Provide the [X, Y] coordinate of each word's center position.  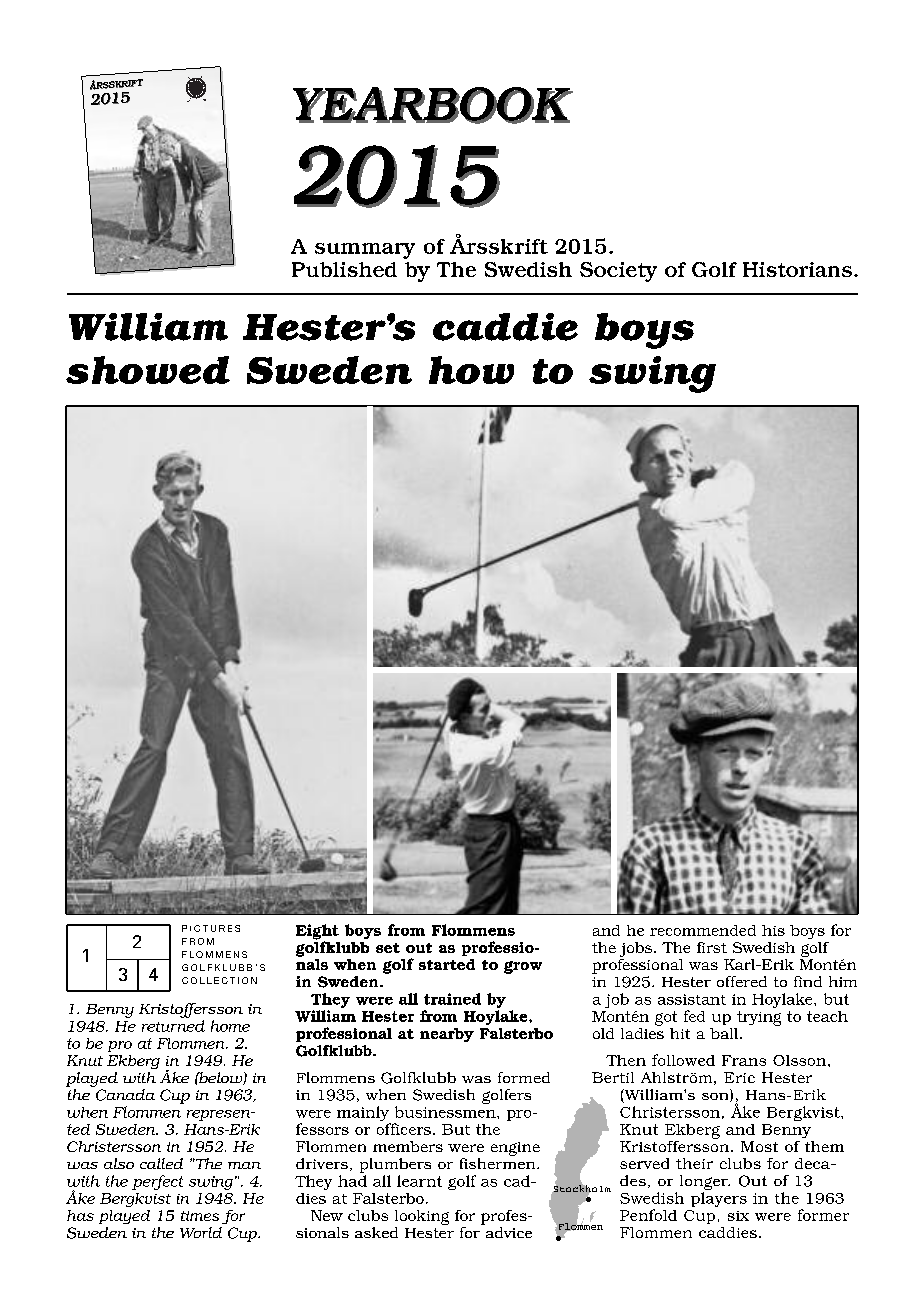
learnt [419, 1181]
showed [148, 370]
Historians [799, 269]
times [200, 1216]
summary [365, 251]
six [738, 1216]
